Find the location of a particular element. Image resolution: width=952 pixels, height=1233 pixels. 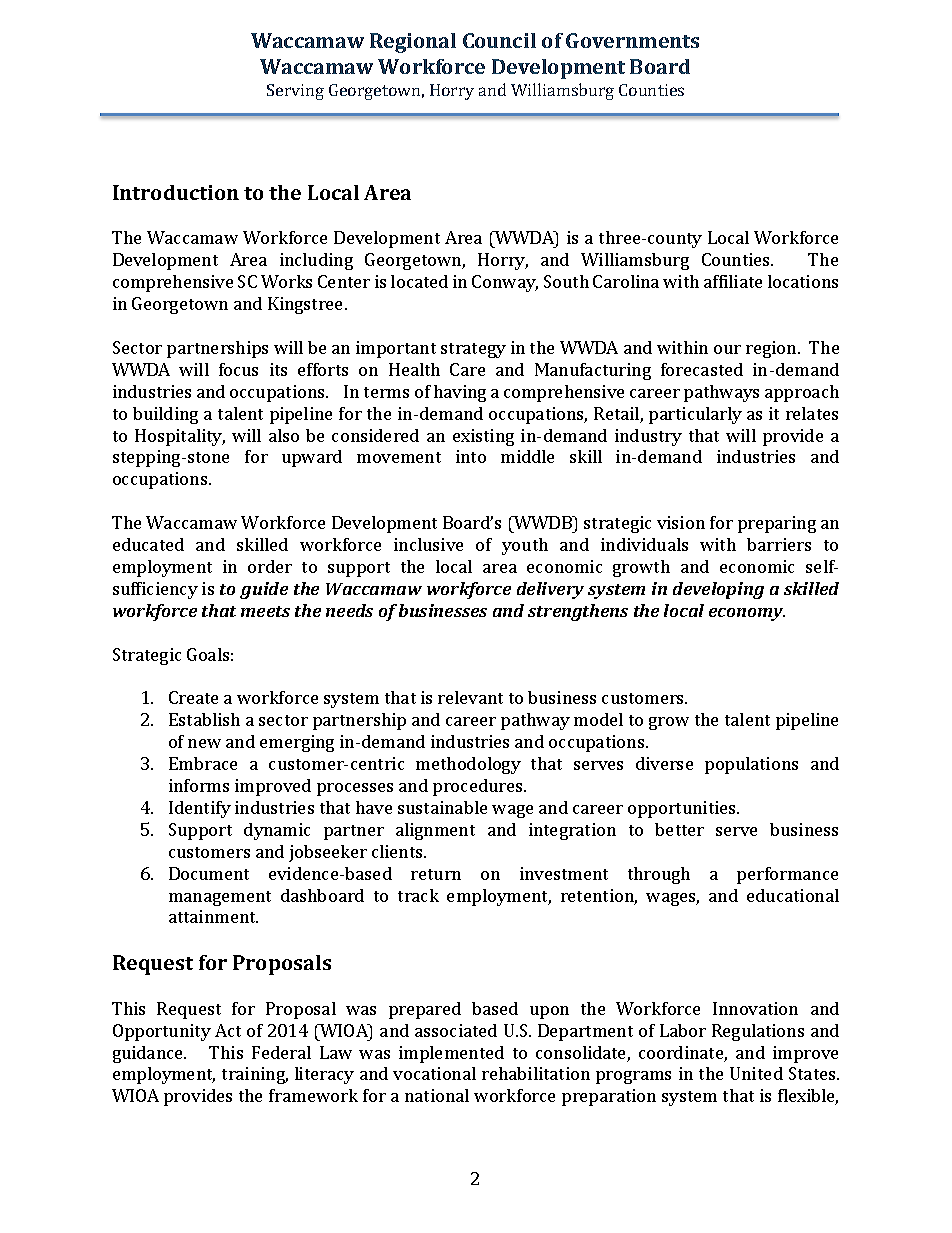

training is located at coordinates (255, 1075).
